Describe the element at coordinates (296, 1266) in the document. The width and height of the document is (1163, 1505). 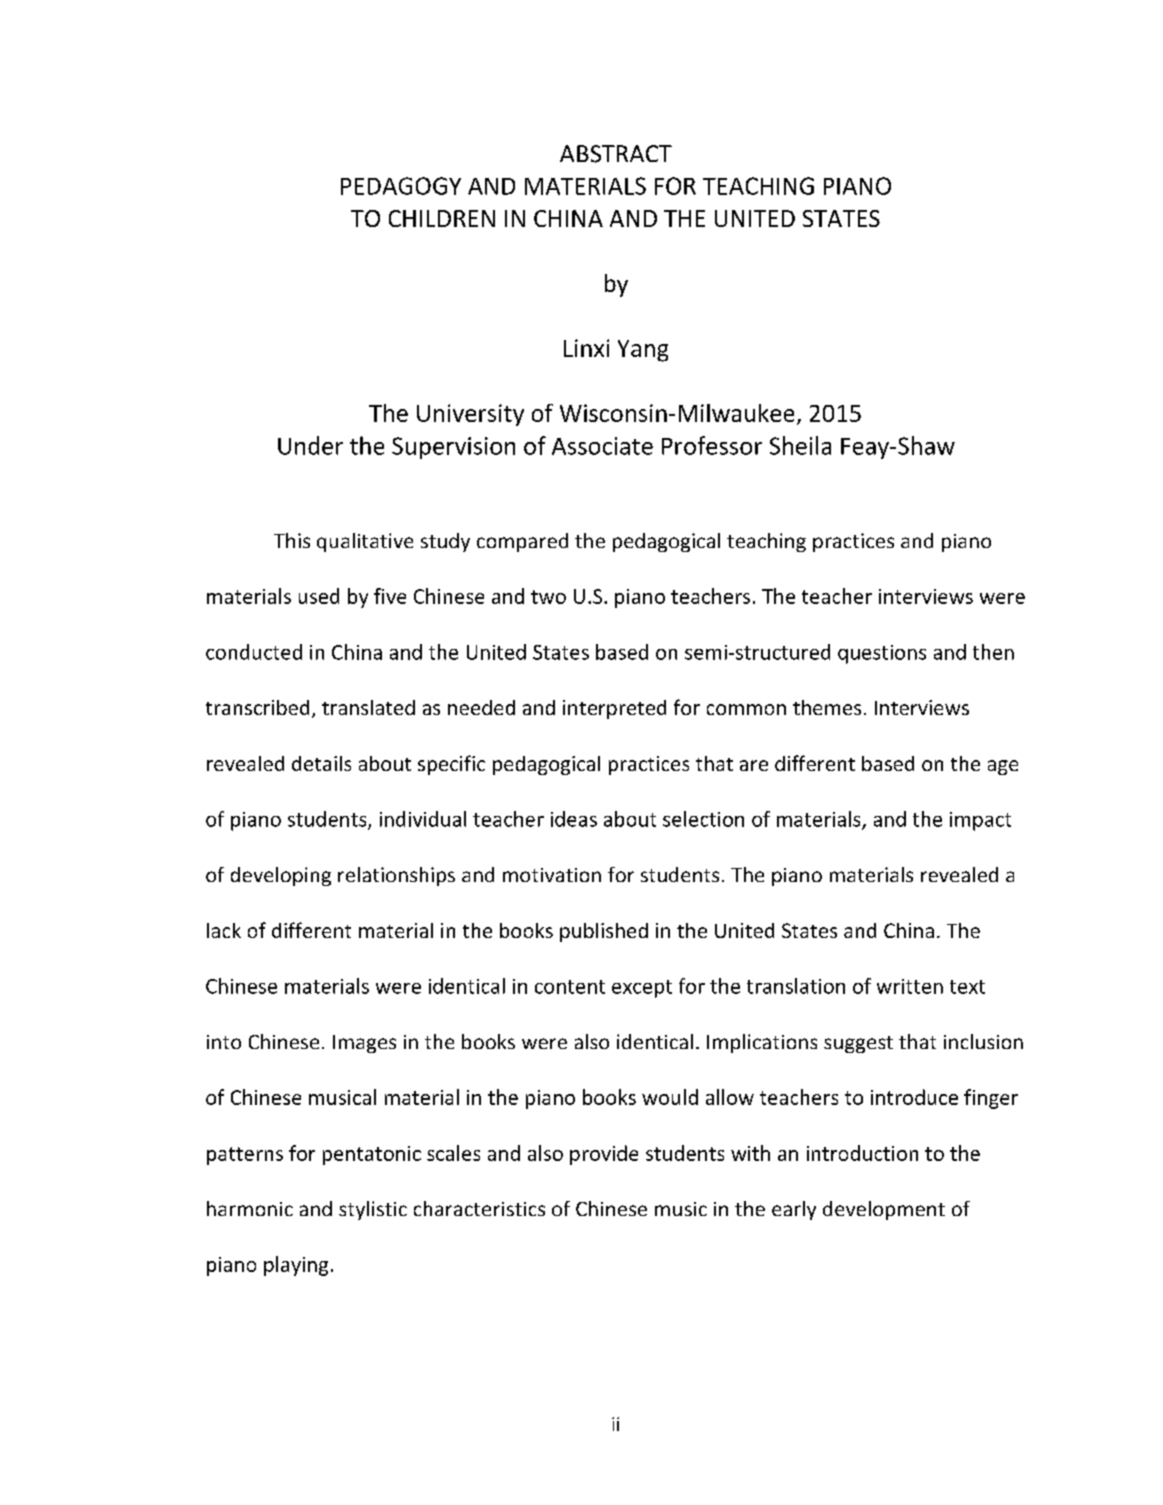
I see `playing` at that location.
